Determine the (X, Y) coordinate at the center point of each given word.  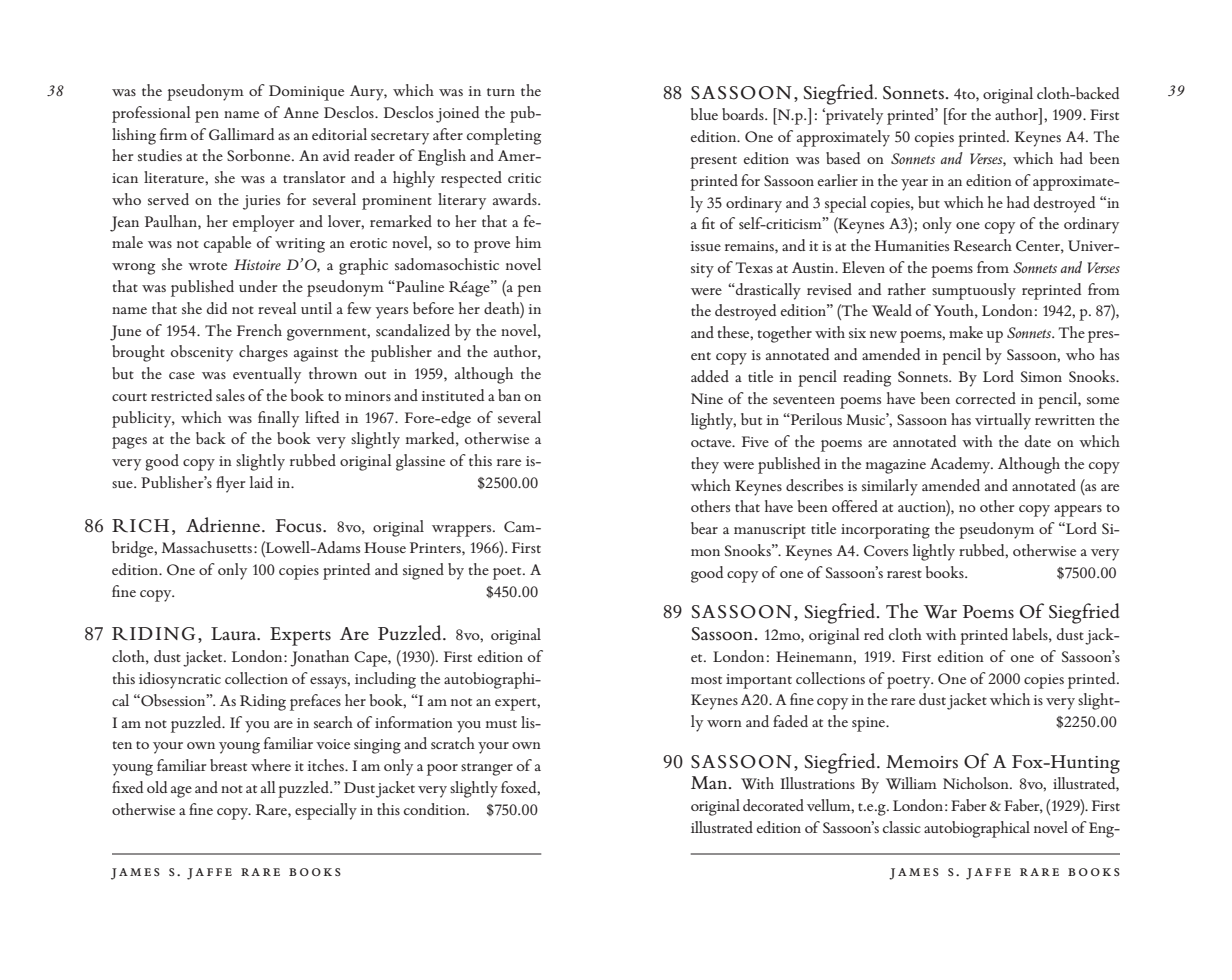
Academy (961, 465)
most (706, 680)
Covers (886, 550)
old (157, 787)
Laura (235, 633)
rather (907, 289)
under (258, 286)
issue (705, 246)
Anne (301, 112)
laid (261, 482)
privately (853, 116)
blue (704, 114)
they (705, 465)
